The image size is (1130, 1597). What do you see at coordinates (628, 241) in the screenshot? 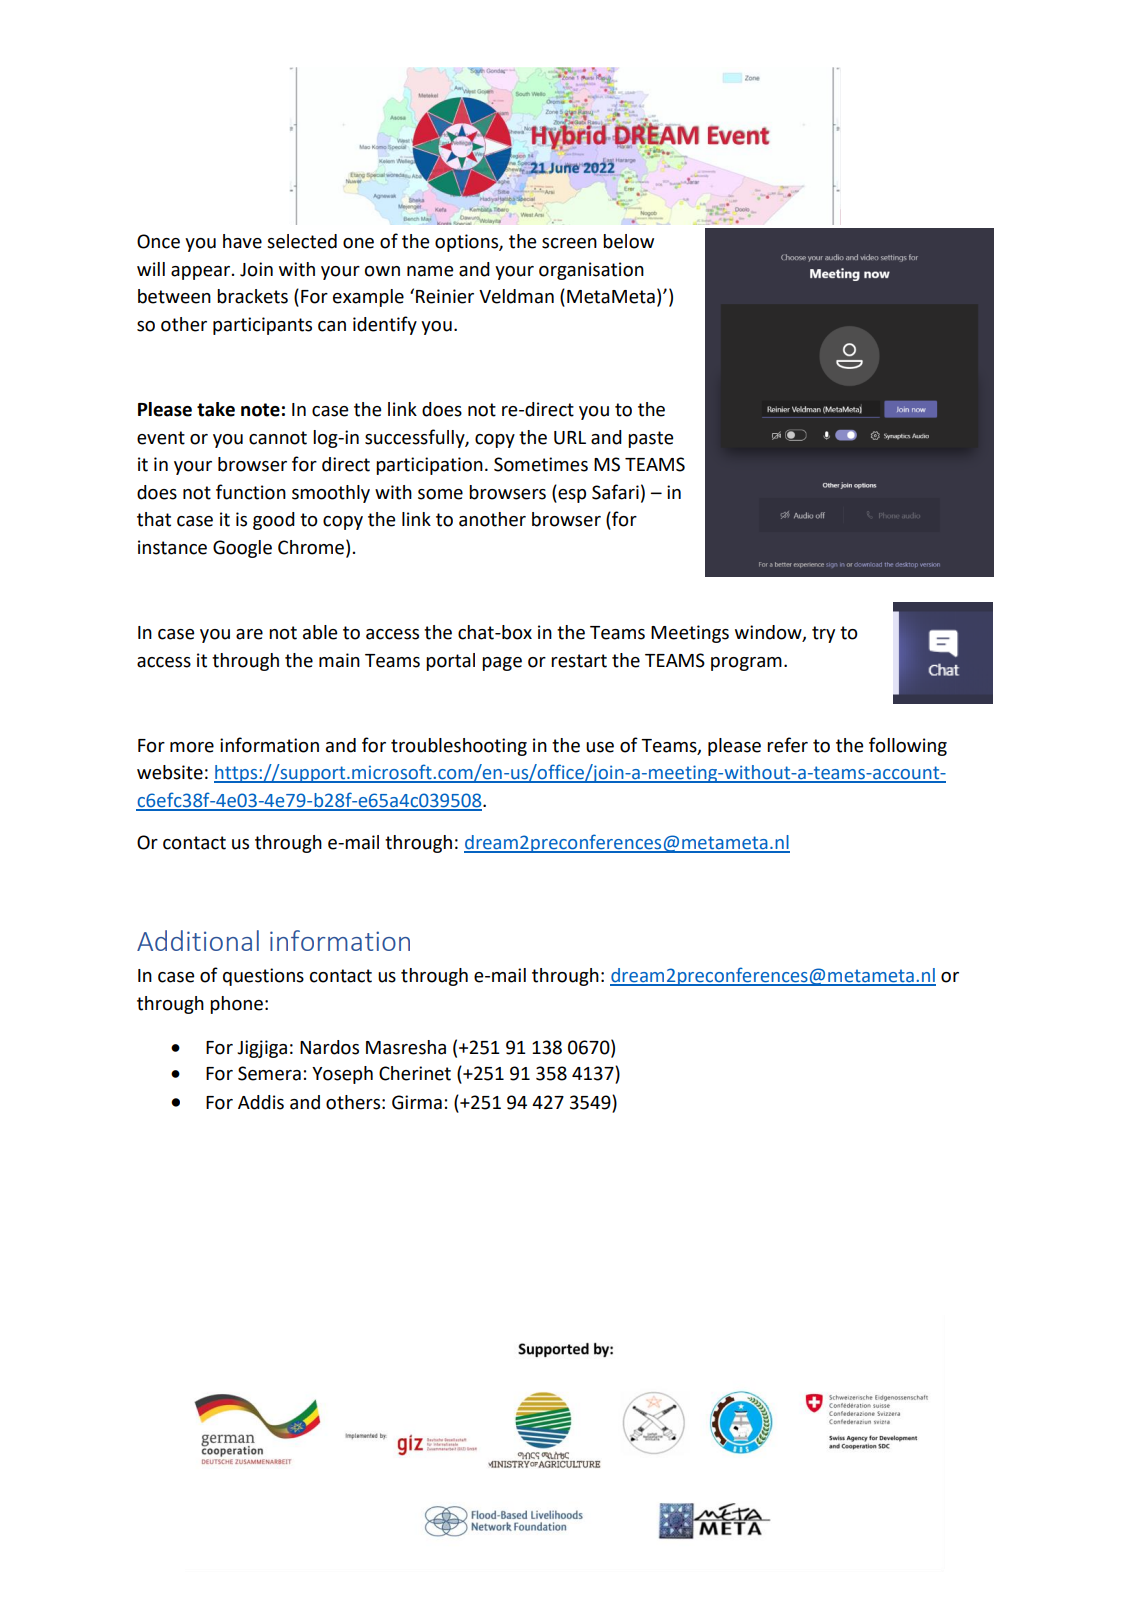
I see `below` at bounding box center [628, 241].
